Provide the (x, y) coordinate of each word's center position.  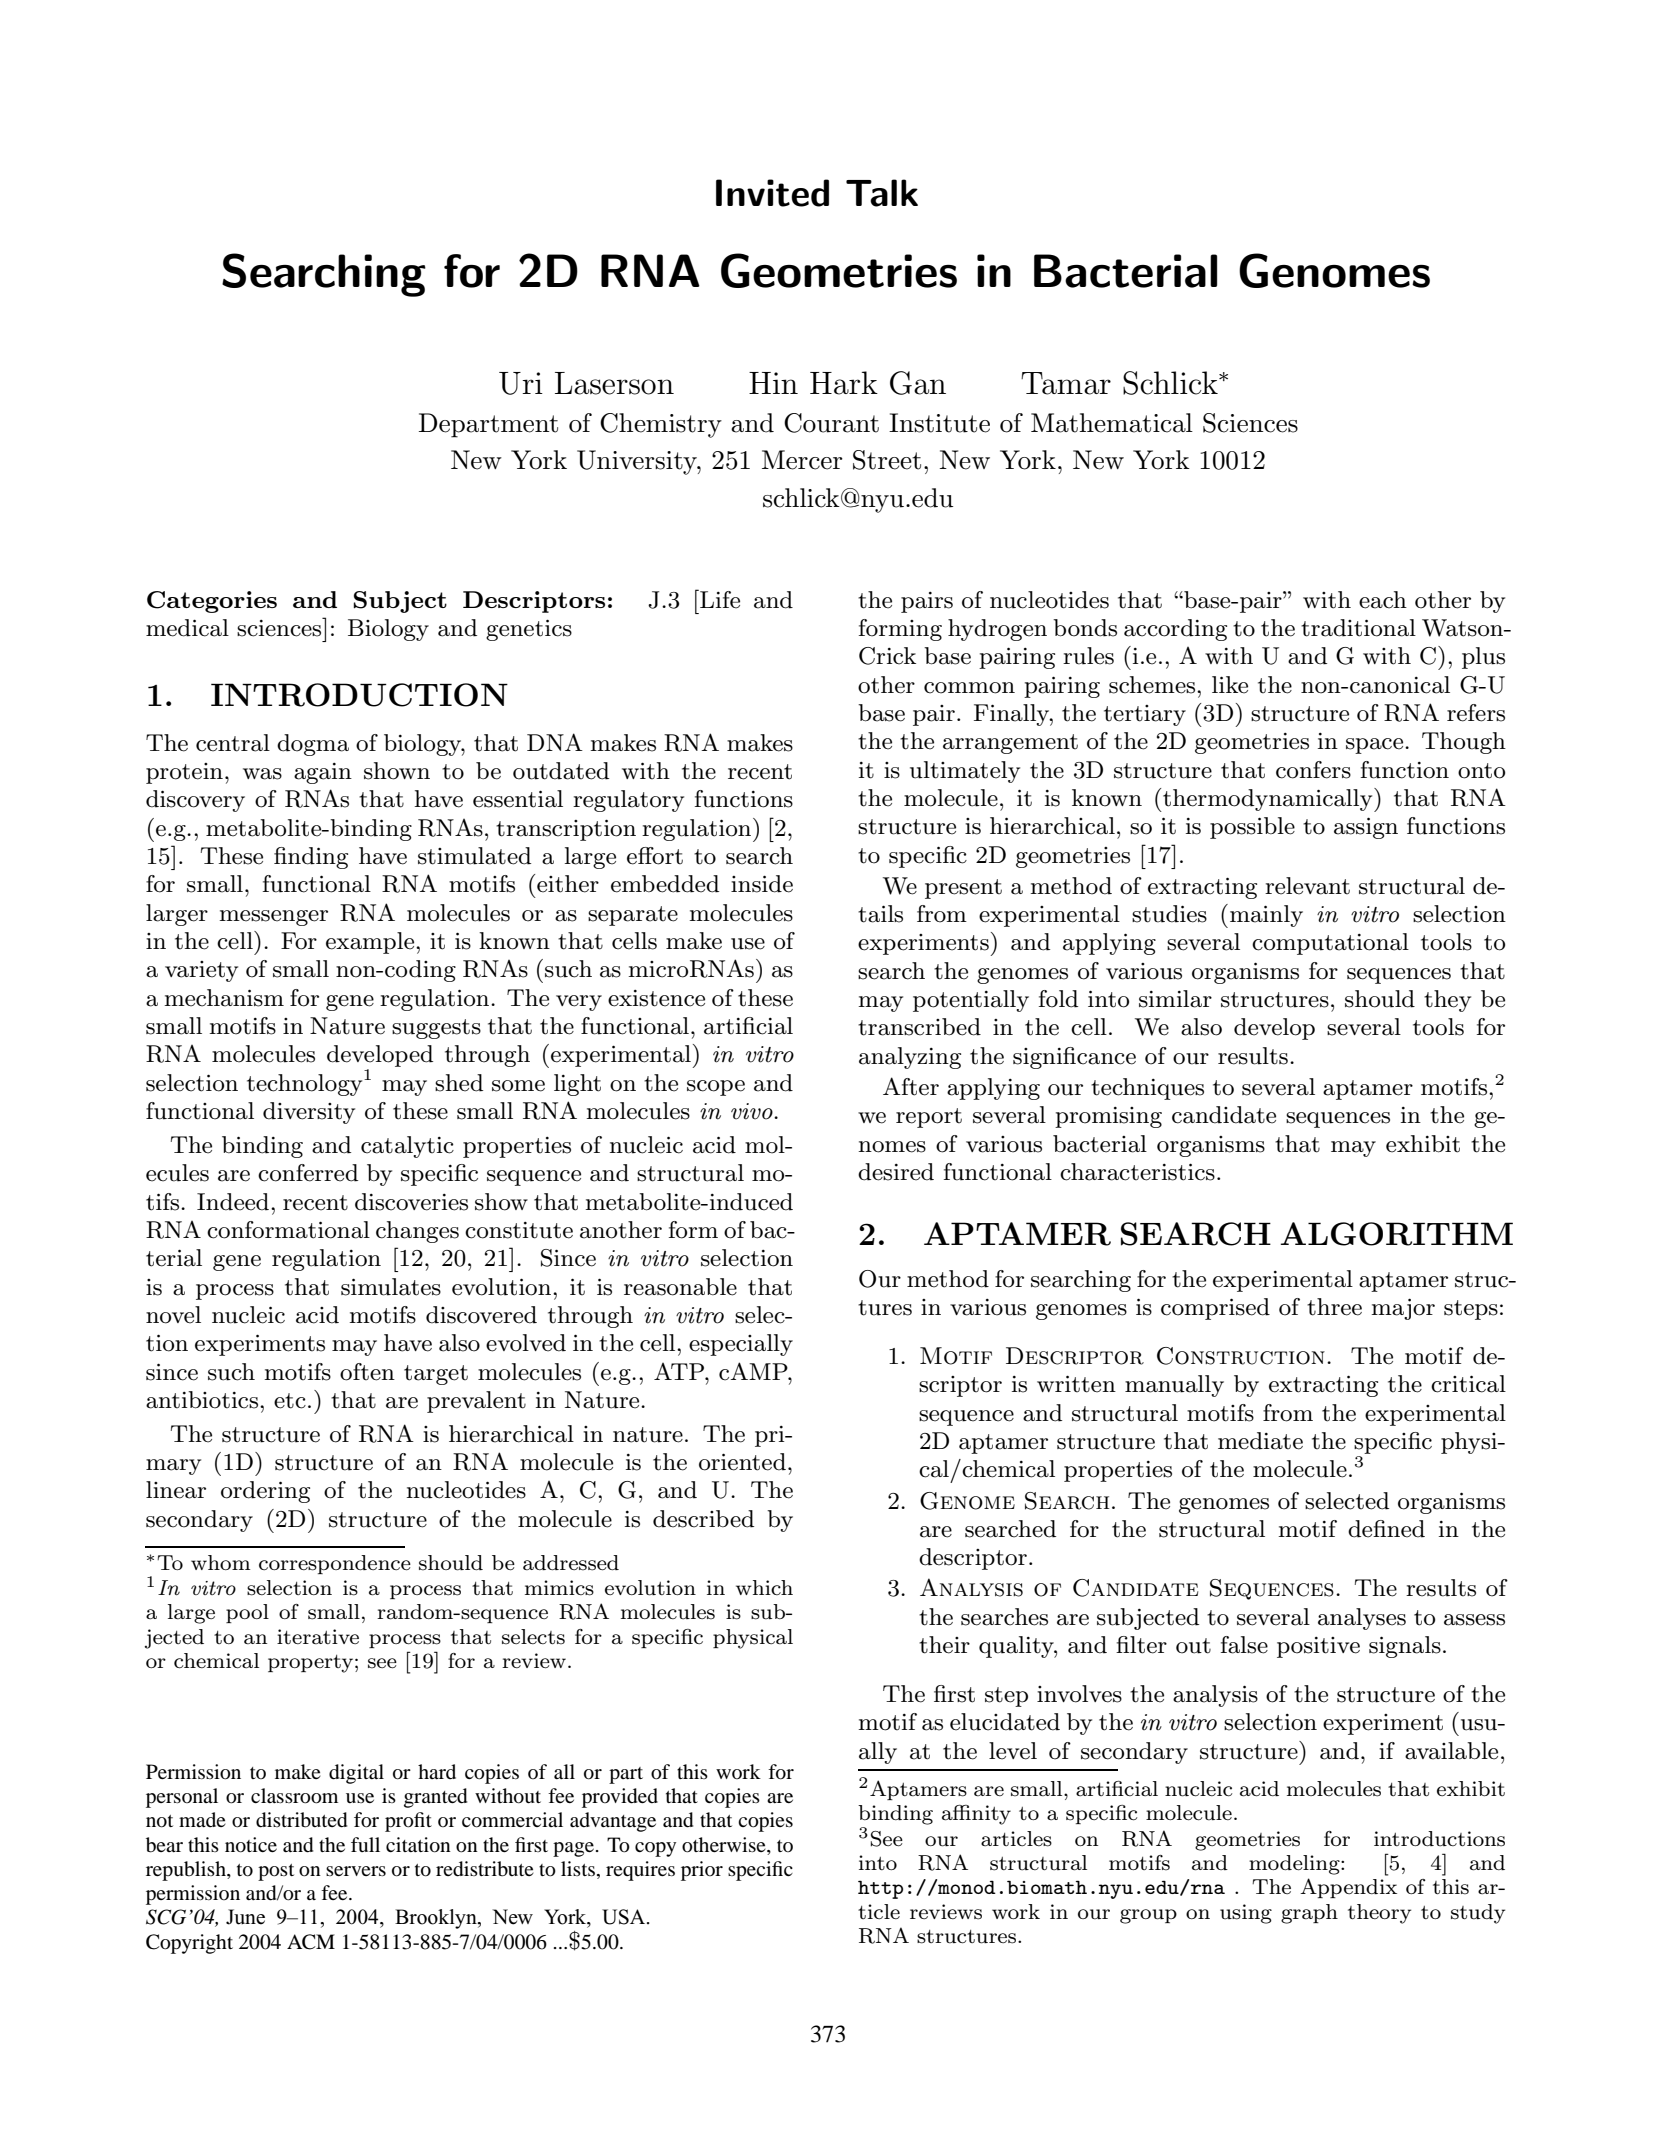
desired (896, 1172)
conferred (308, 1173)
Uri (521, 383)
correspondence (335, 1564)
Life (719, 599)
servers (356, 1871)
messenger (273, 918)
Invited (772, 193)
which (764, 1587)
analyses (1362, 1619)
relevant (1307, 886)
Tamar (1066, 383)
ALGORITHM (1397, 1234)
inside (762, 884)
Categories (212, 602)
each (1383, 600)
